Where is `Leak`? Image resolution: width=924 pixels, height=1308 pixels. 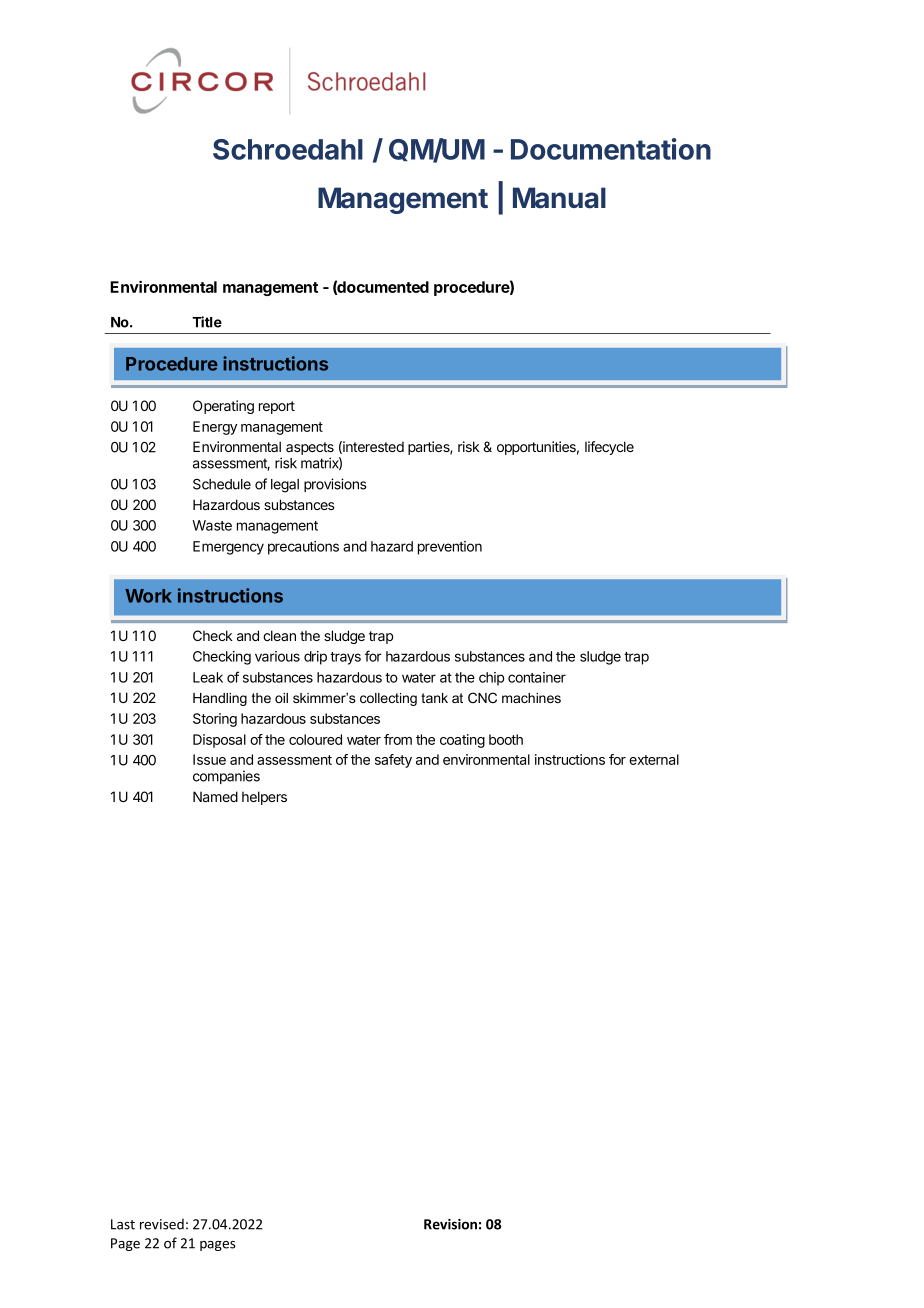 Leak is located at coordinates (208, 677).
